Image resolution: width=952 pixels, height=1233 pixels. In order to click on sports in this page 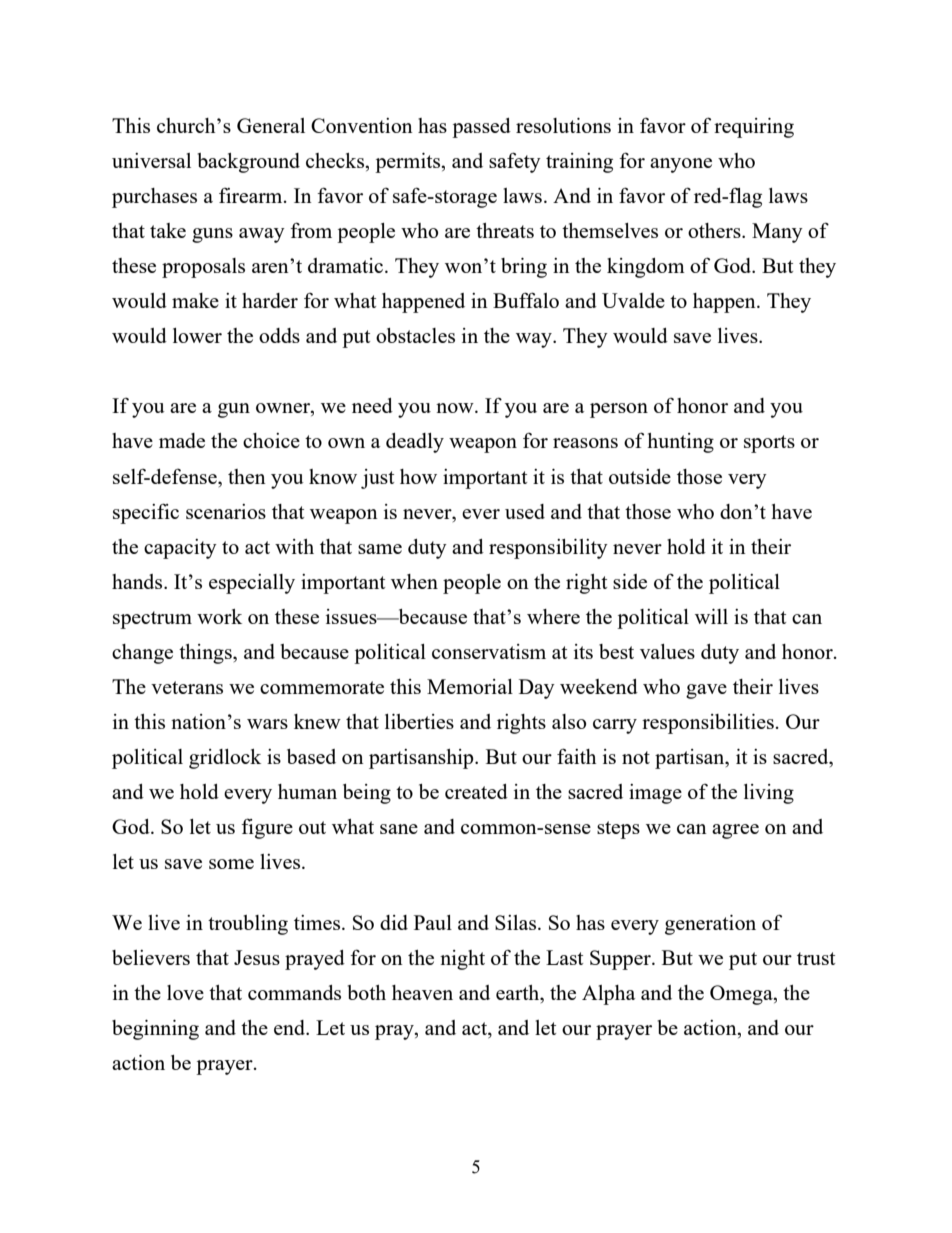, I will do `click(769, 444)`.
